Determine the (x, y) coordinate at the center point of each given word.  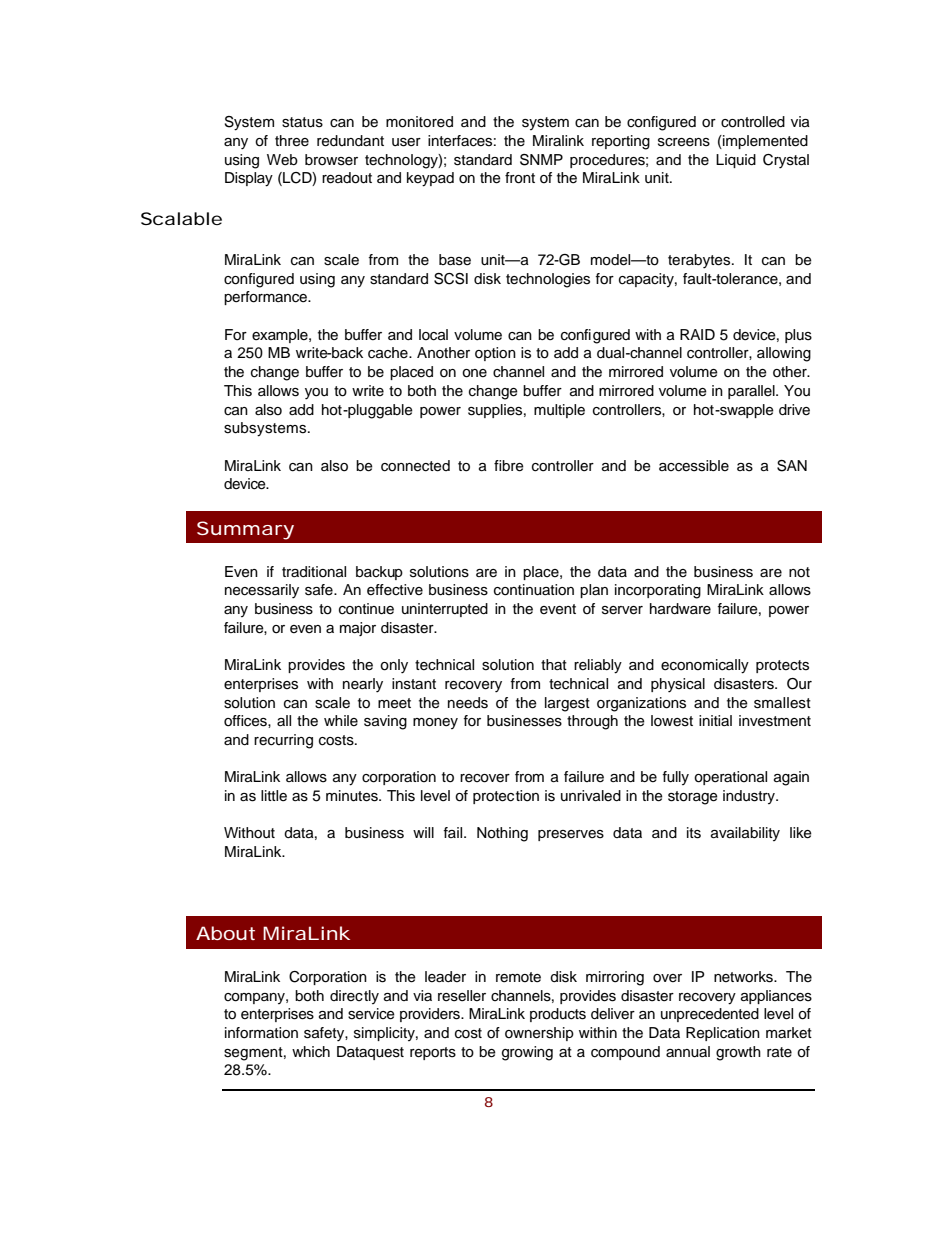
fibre (509, 466)
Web (282, 160)
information (261, 1033)
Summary (245, 530)
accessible (694, 466)
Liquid (736, 161)
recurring (283, 741)
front (520, 178)
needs (468, 703)
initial (715, 720)
